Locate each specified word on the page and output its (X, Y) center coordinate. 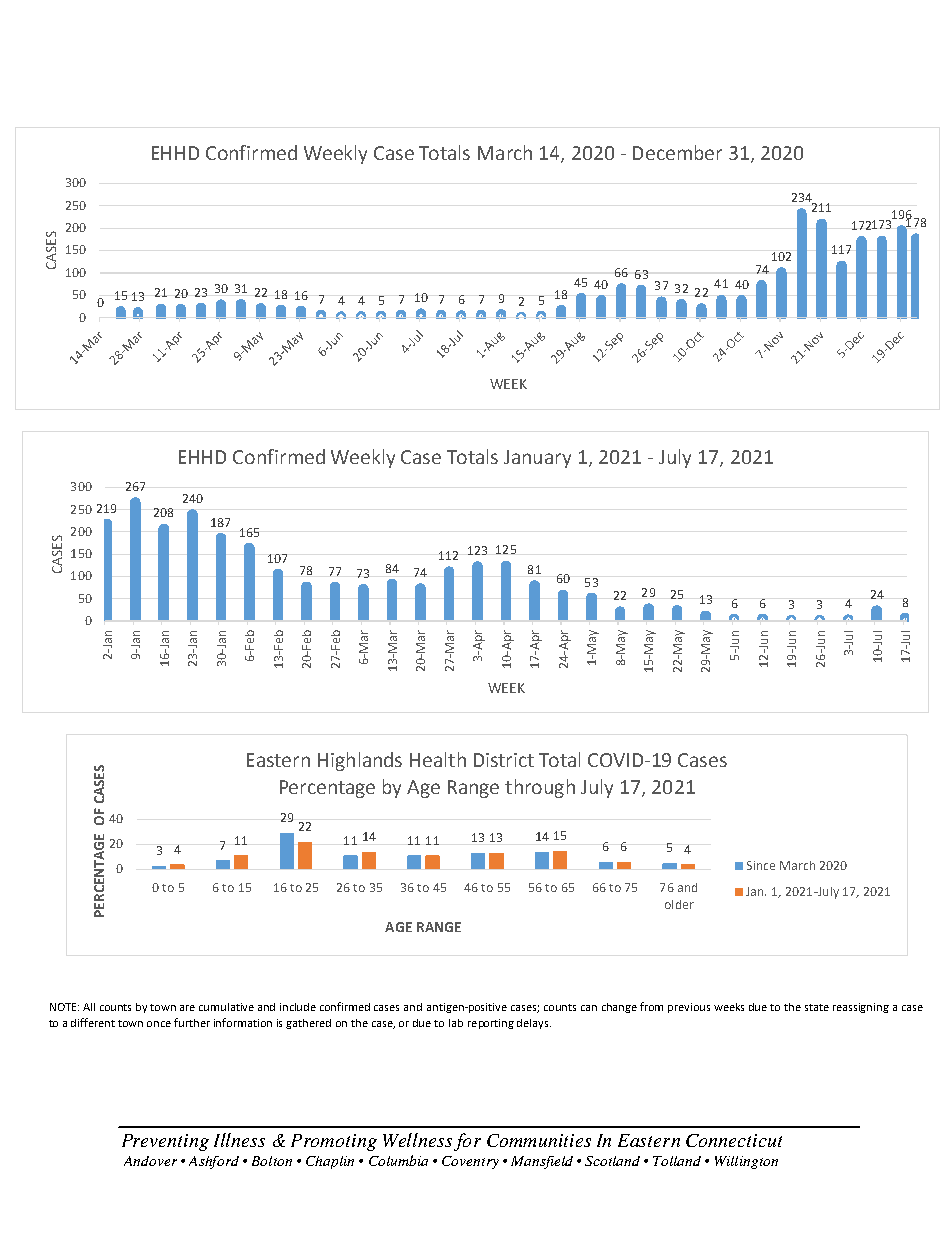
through (540, 788)
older (679, 904)
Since (761, 865)
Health (438, 759)
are (187, 1008)
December (677, 152)
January (537, 459)
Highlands (360, 761)
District (504, 760)
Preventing (165, 1142)
